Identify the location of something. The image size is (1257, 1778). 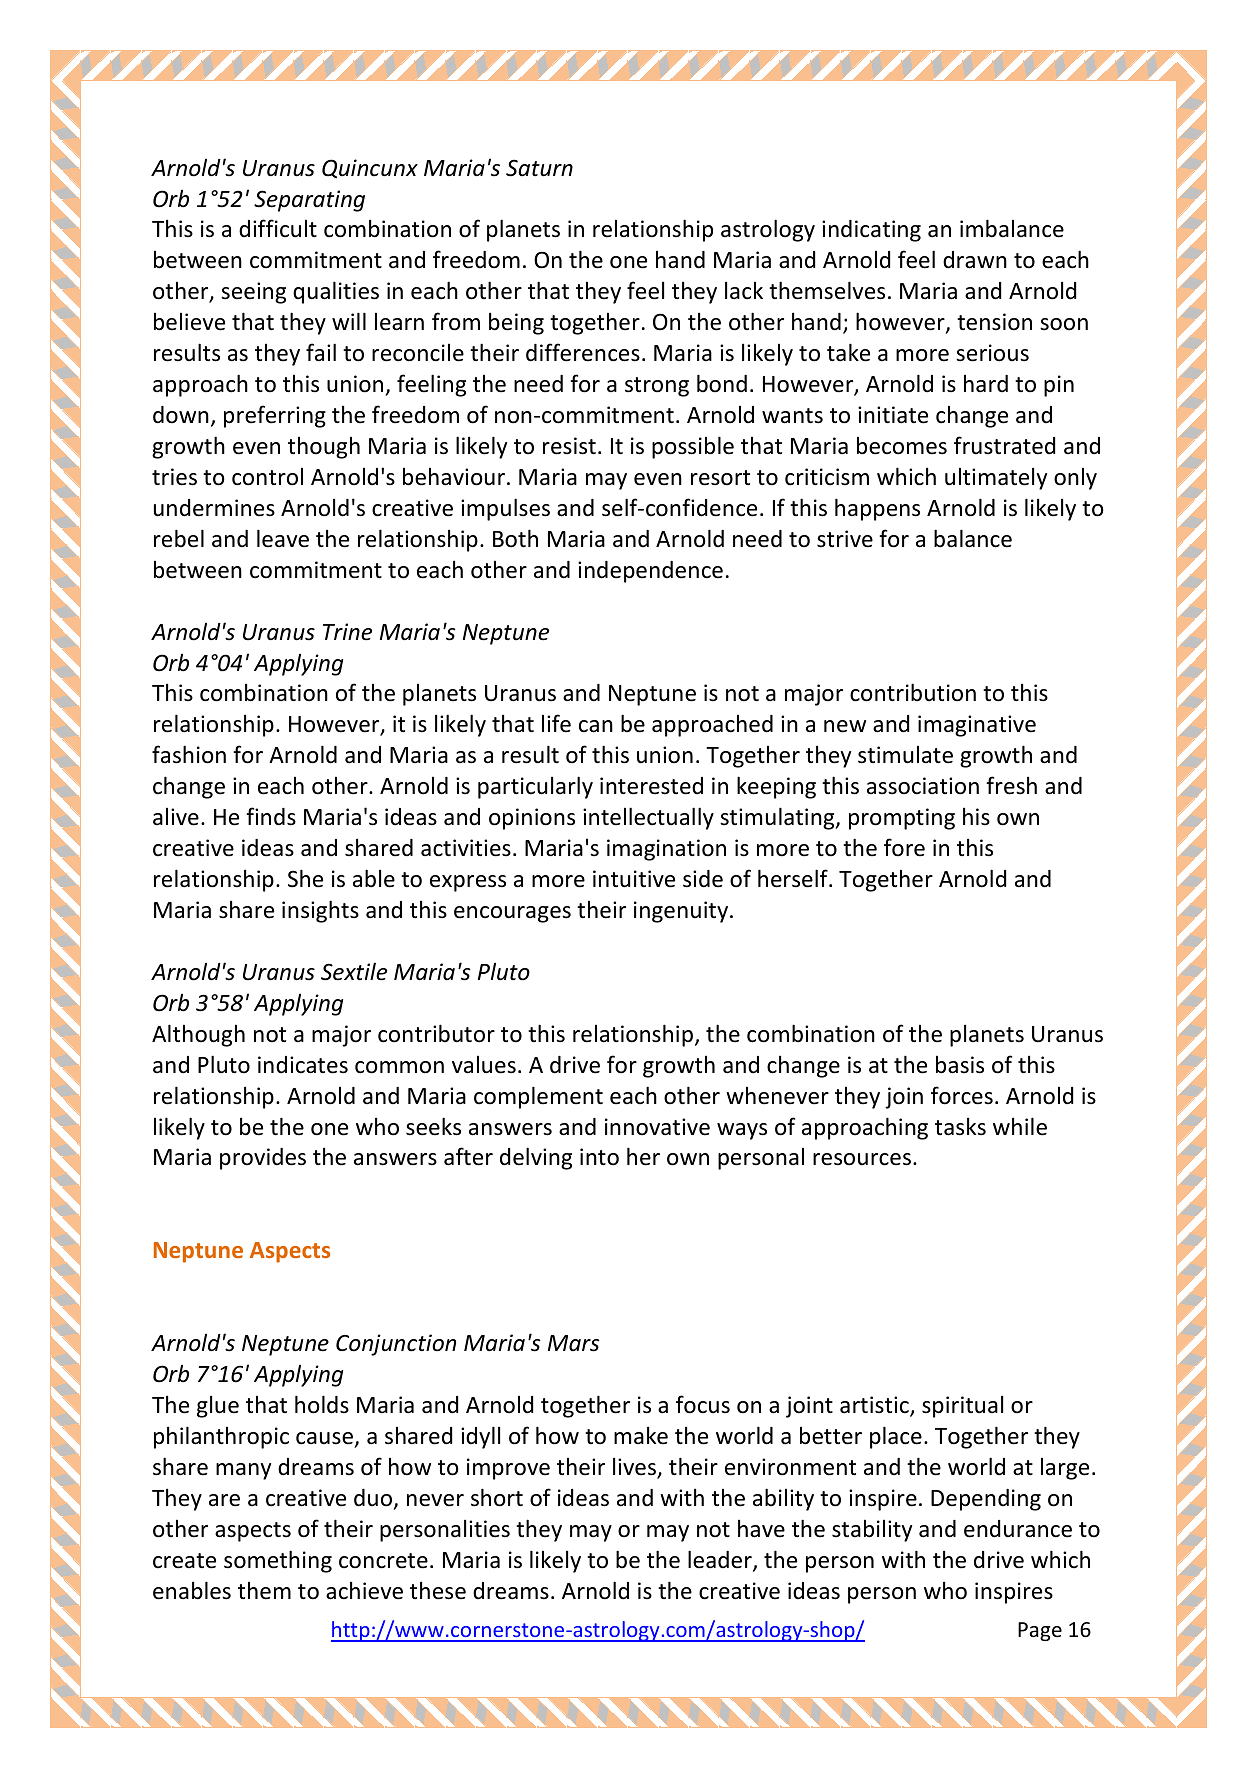
(278, 1561).
